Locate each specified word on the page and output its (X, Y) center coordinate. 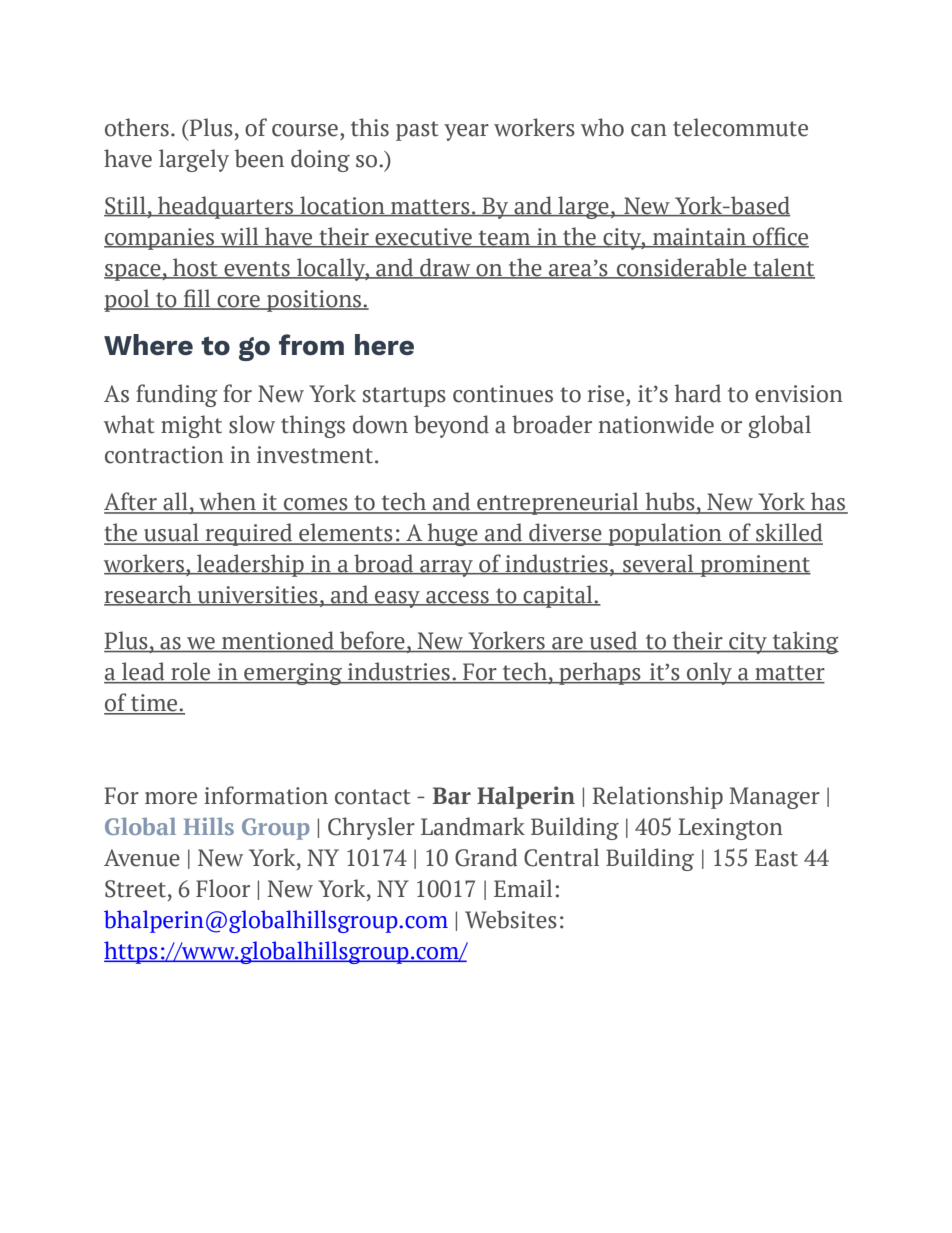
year (466, 132)
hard (697, 393)
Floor (223, 888)
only (709, 673)
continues (503, 394)
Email (523, 888)
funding (176, 395)
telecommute (740, 127)
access (457, 598)
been (259, 158)
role (191, 672)
